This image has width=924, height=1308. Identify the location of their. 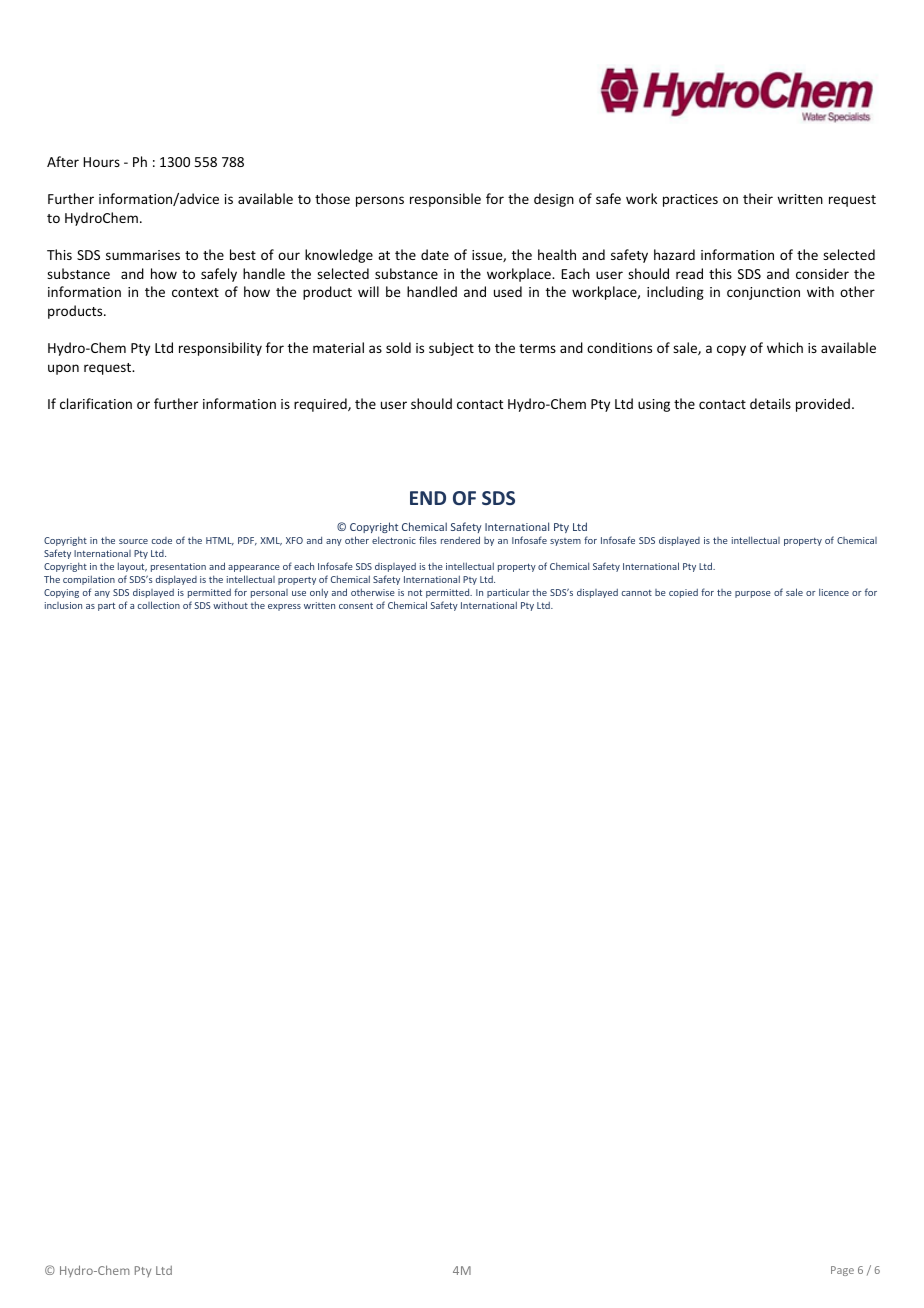
(758, 198).
